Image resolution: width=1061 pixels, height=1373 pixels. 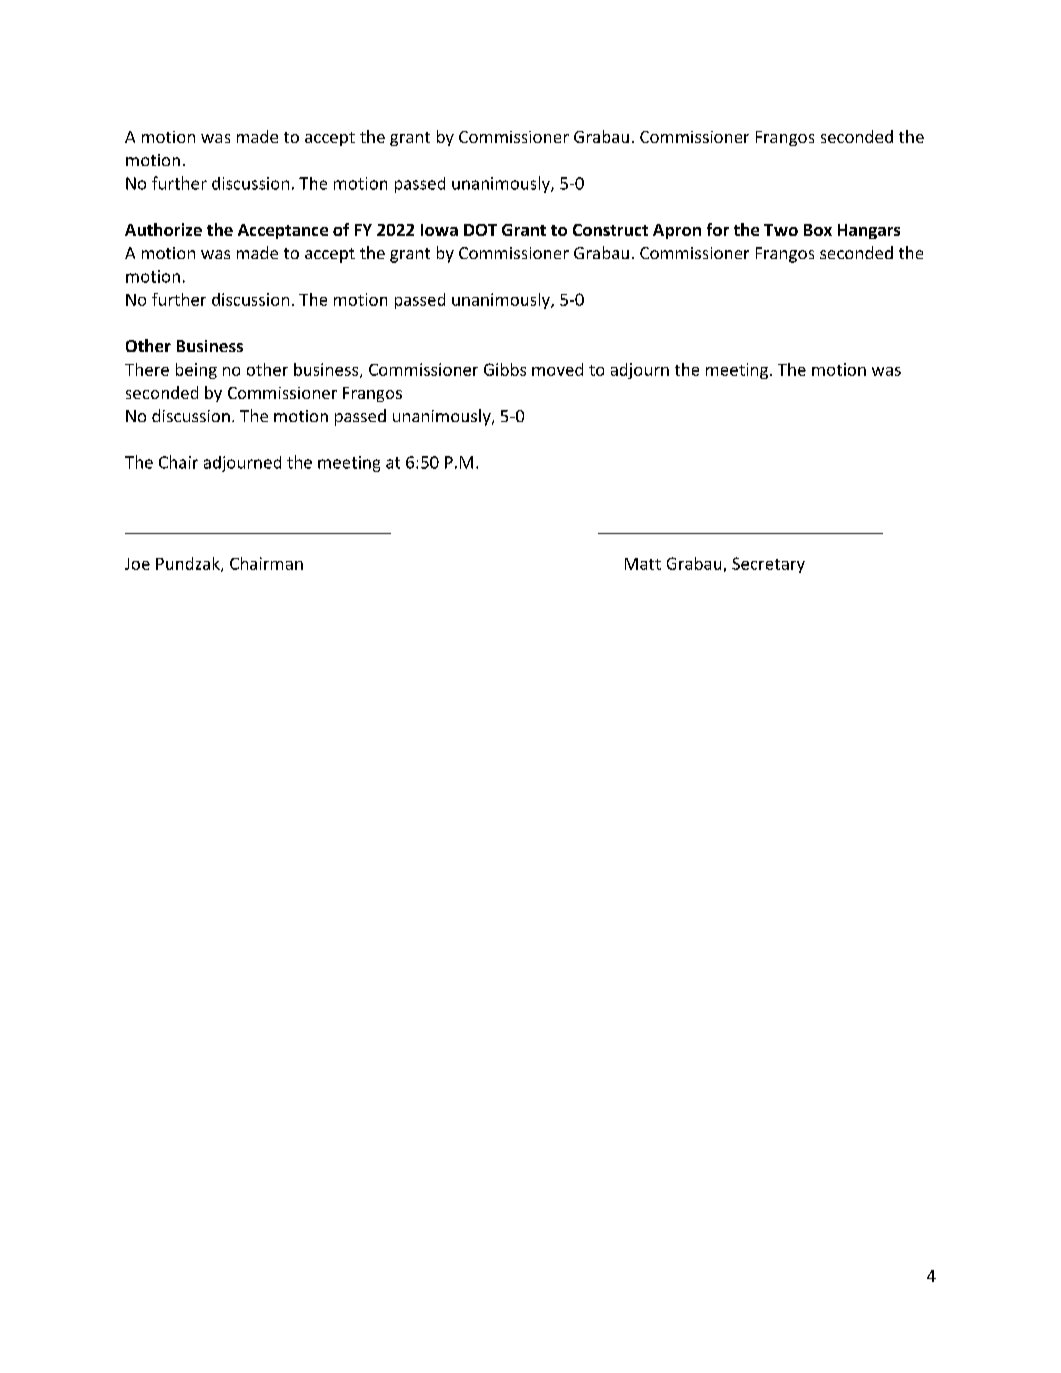 I want to click on Two, so click(x=781, y=230).
